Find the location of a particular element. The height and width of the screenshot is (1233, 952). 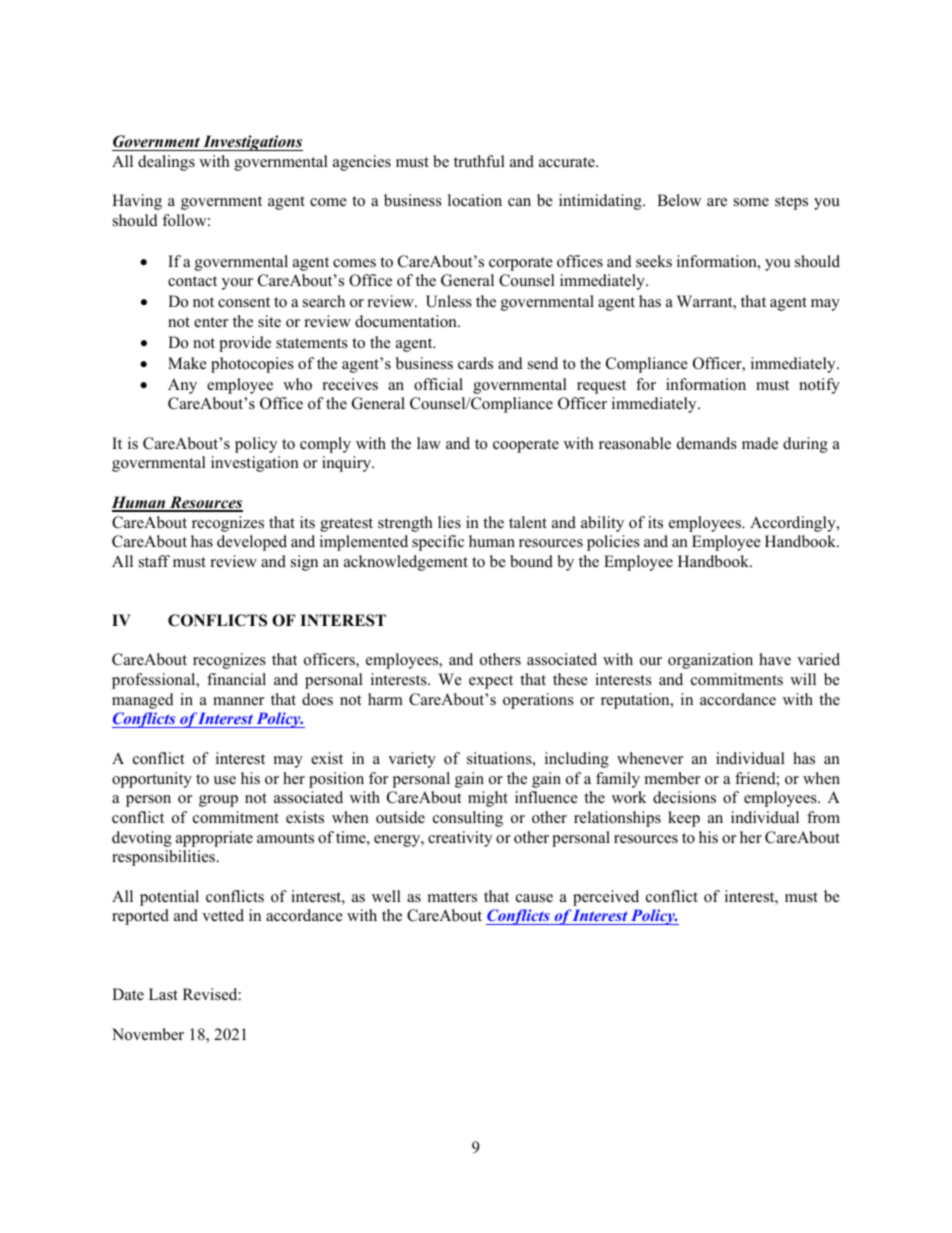

some is located at coordinates (751, 202).
